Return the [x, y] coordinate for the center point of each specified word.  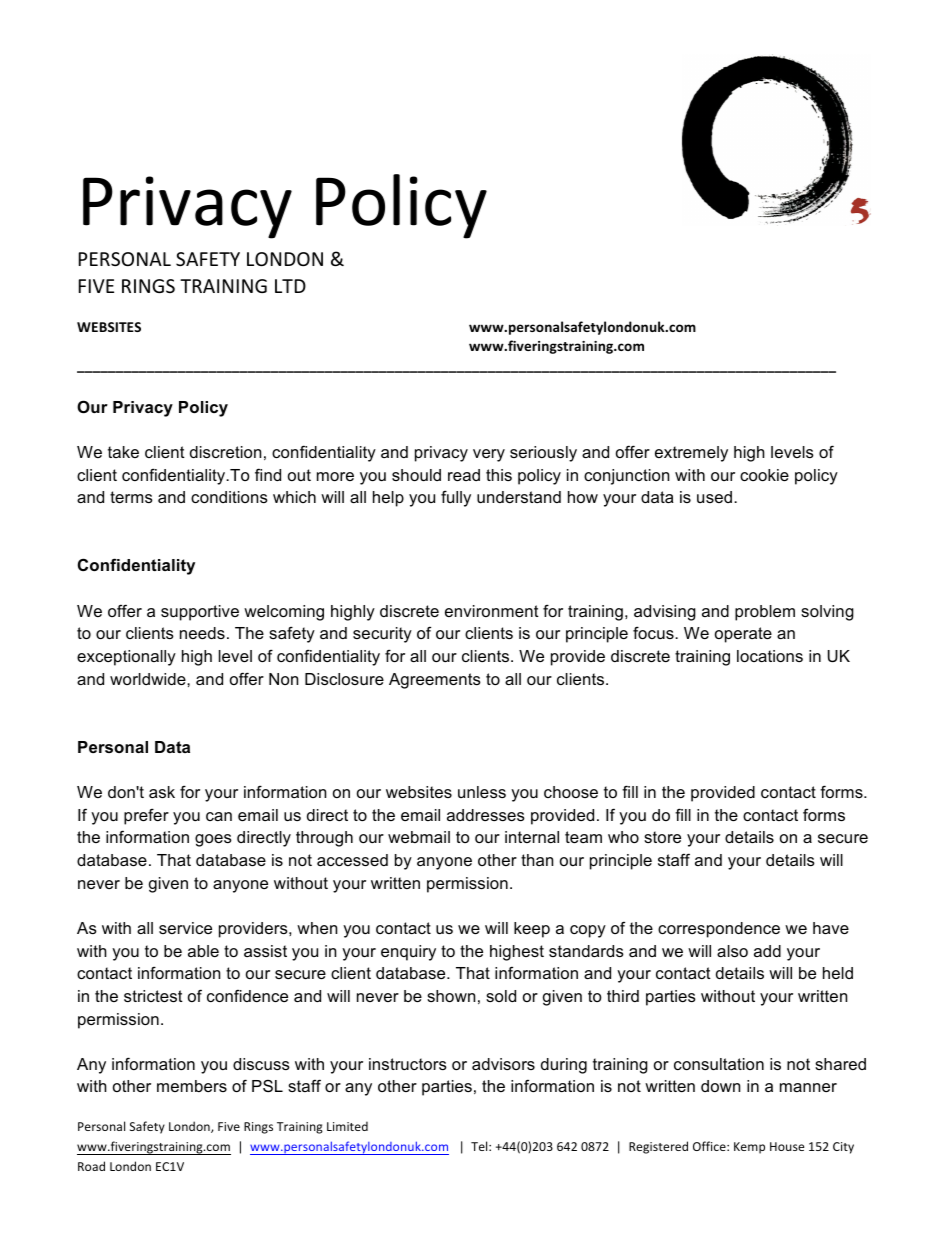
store [662, 837]
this [499, 475]
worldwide [149, 679]
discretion [225, 452]
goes [213, 840]
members [192, 1086]
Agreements [435, 681]
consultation [719, 1064]
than [537, 860]
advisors [503, 1064]
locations [770, 656]
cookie [764, 475]
